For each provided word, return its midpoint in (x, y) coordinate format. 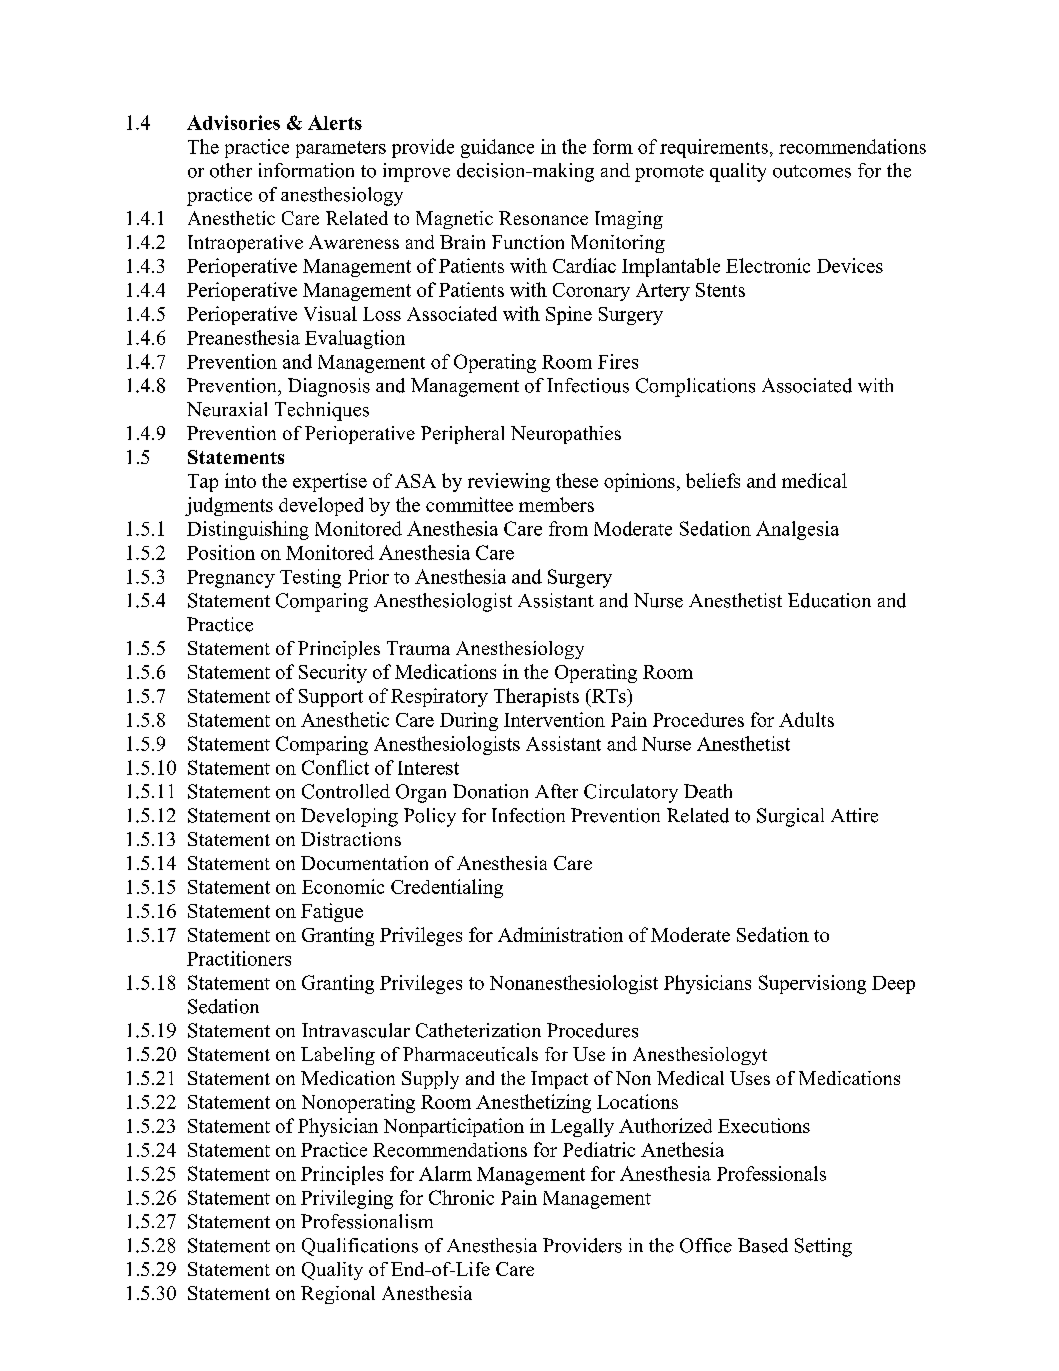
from (568, 528)
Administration (560, 934)
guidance (497, 148)
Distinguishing (248, 530)
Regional (338, 1295)
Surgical (790, 817)
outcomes (812, 171)
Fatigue (332, 912)
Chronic (461, 1197)
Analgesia (797, 530)
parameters (341, 149)
